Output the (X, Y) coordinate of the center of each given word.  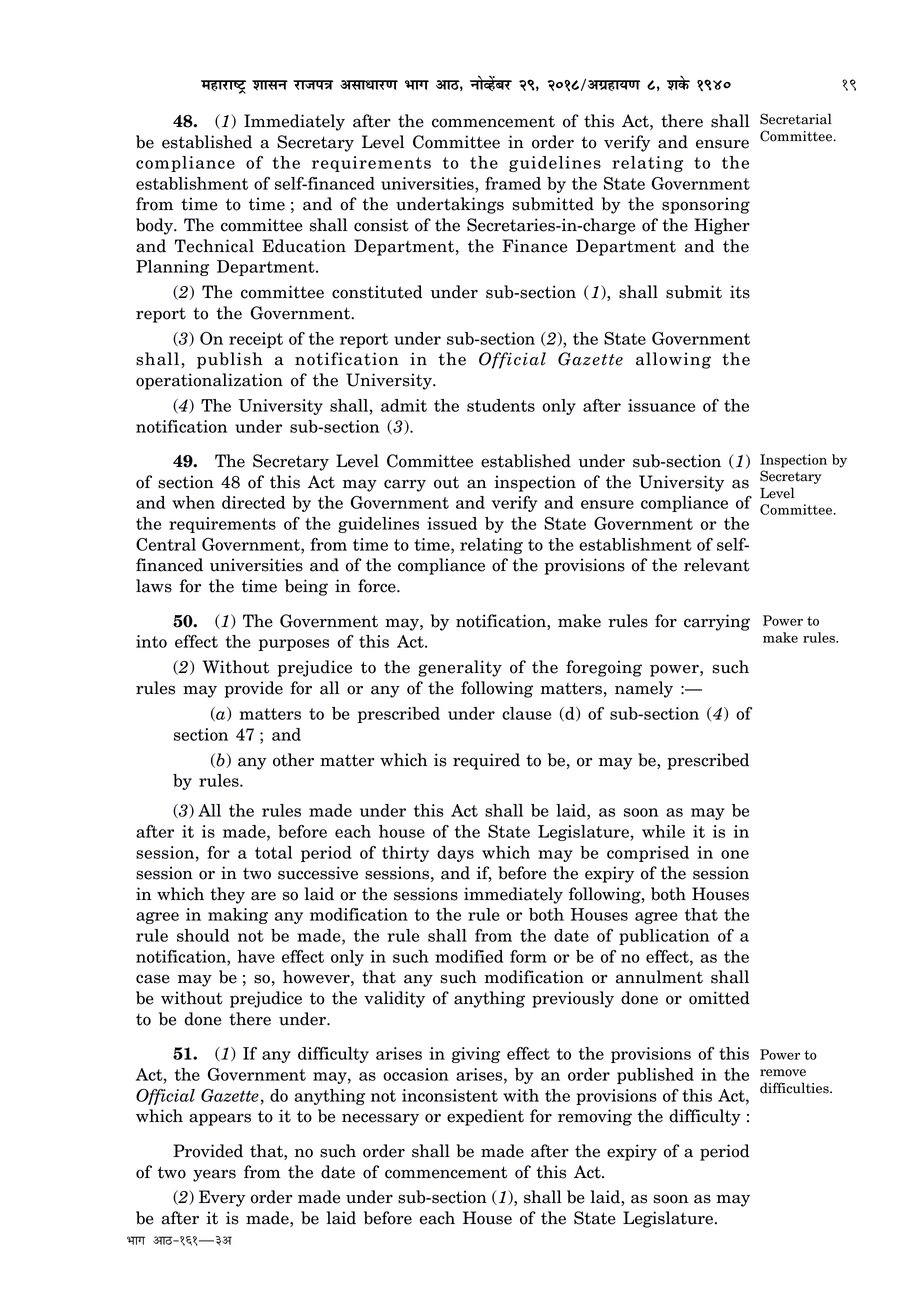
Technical (214, 246)
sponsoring (706, 205)
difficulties (795, 1088)
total (273, 852)
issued (452, 523)
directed (253, 502)
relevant (717, 565)
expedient (485, 1117)
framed (513, 183)
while (663, 831)
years (214, 1175)
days (455, 854)
